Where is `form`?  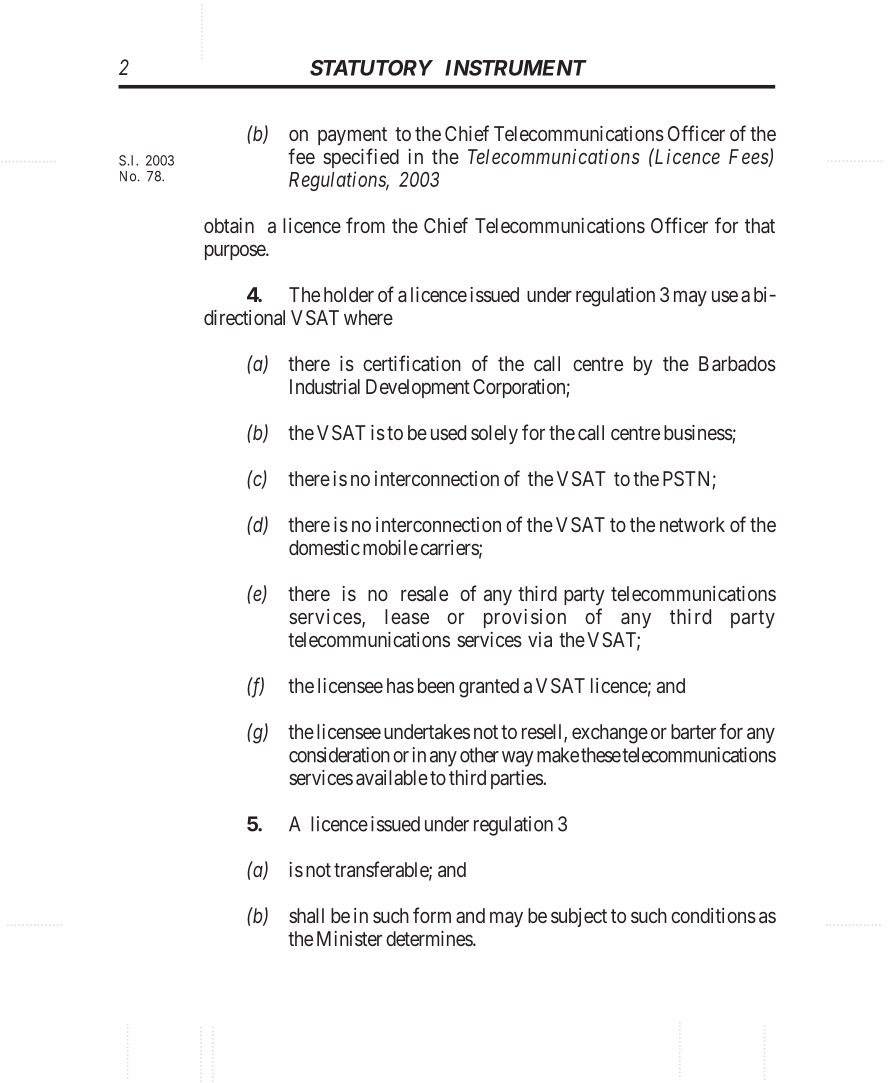
form is located at coordinates (432, 915).
